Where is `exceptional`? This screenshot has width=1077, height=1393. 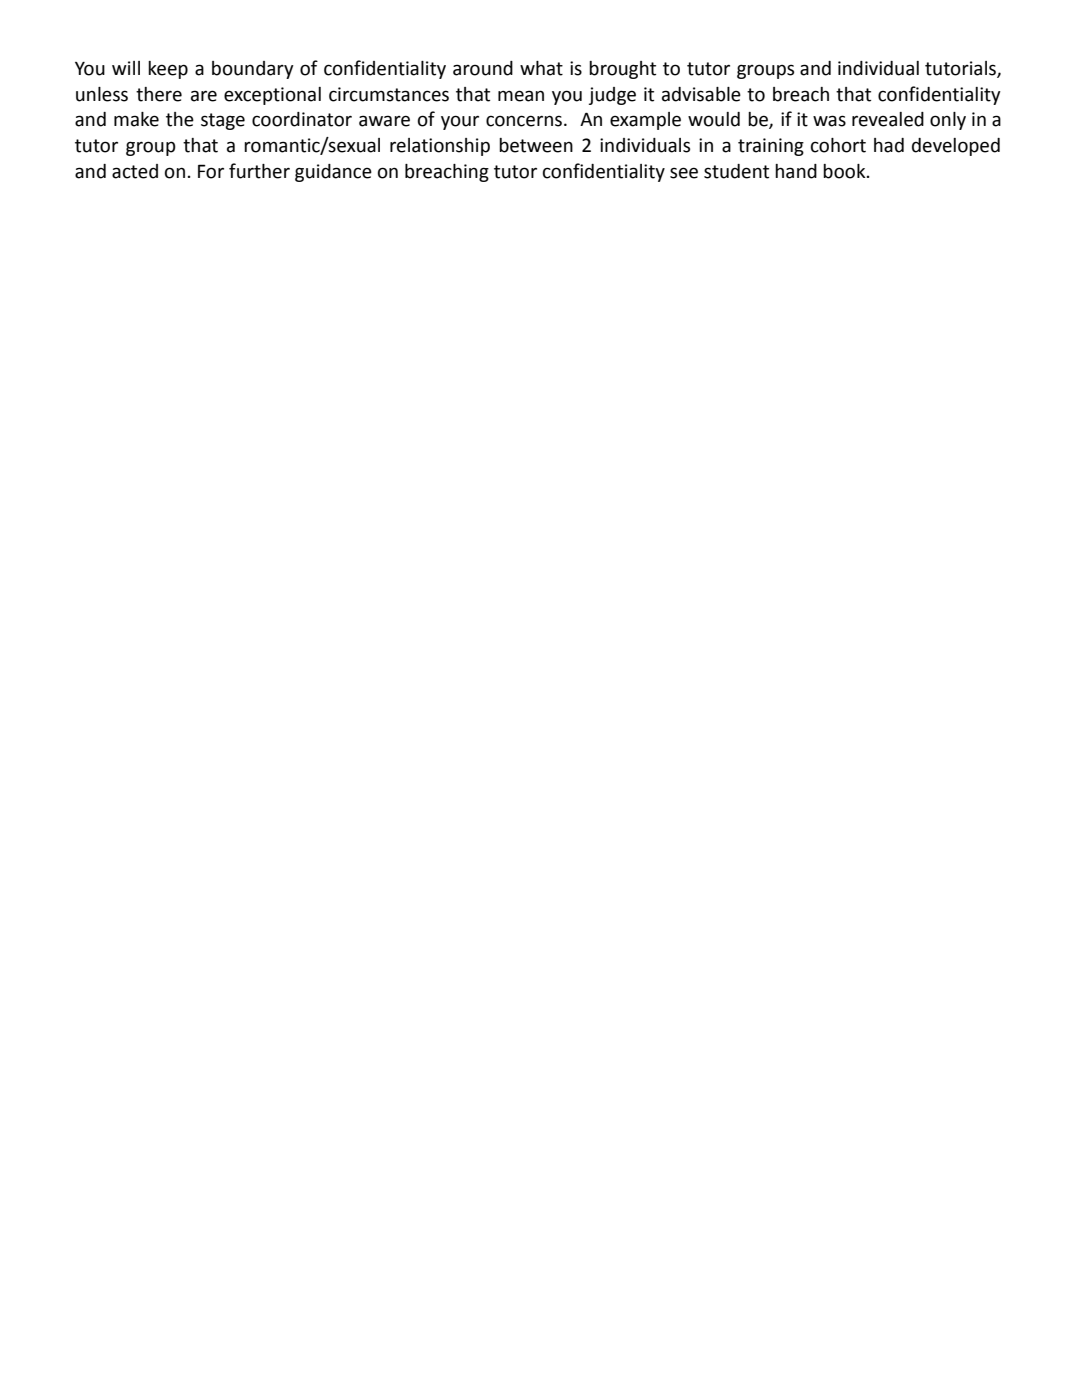 exceptional is located at coordinates (272, 96).
